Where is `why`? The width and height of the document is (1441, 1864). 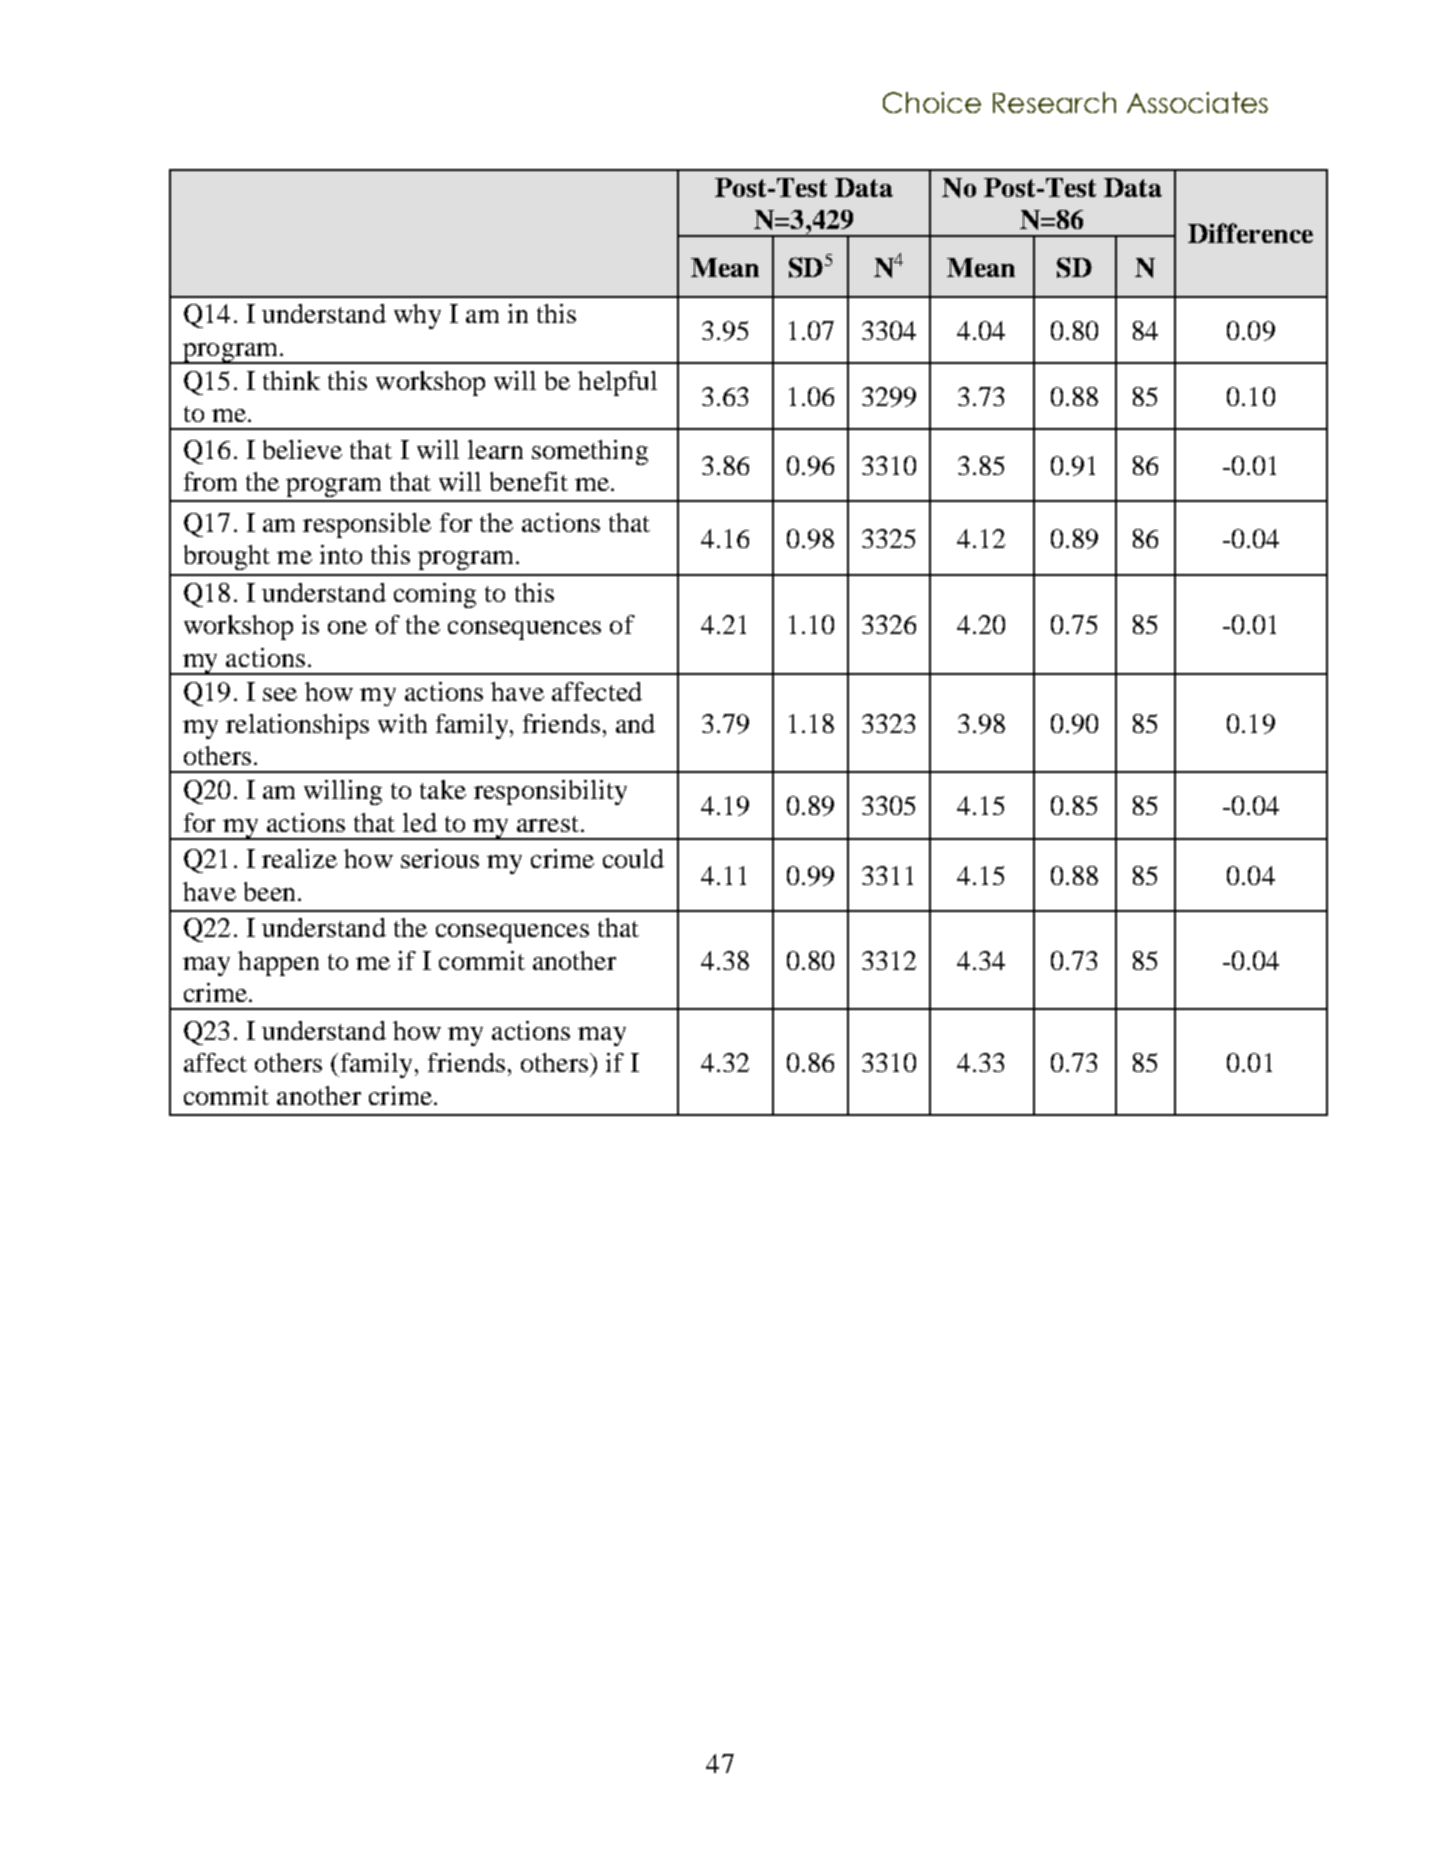
why is located at coordinates (417, 316).
